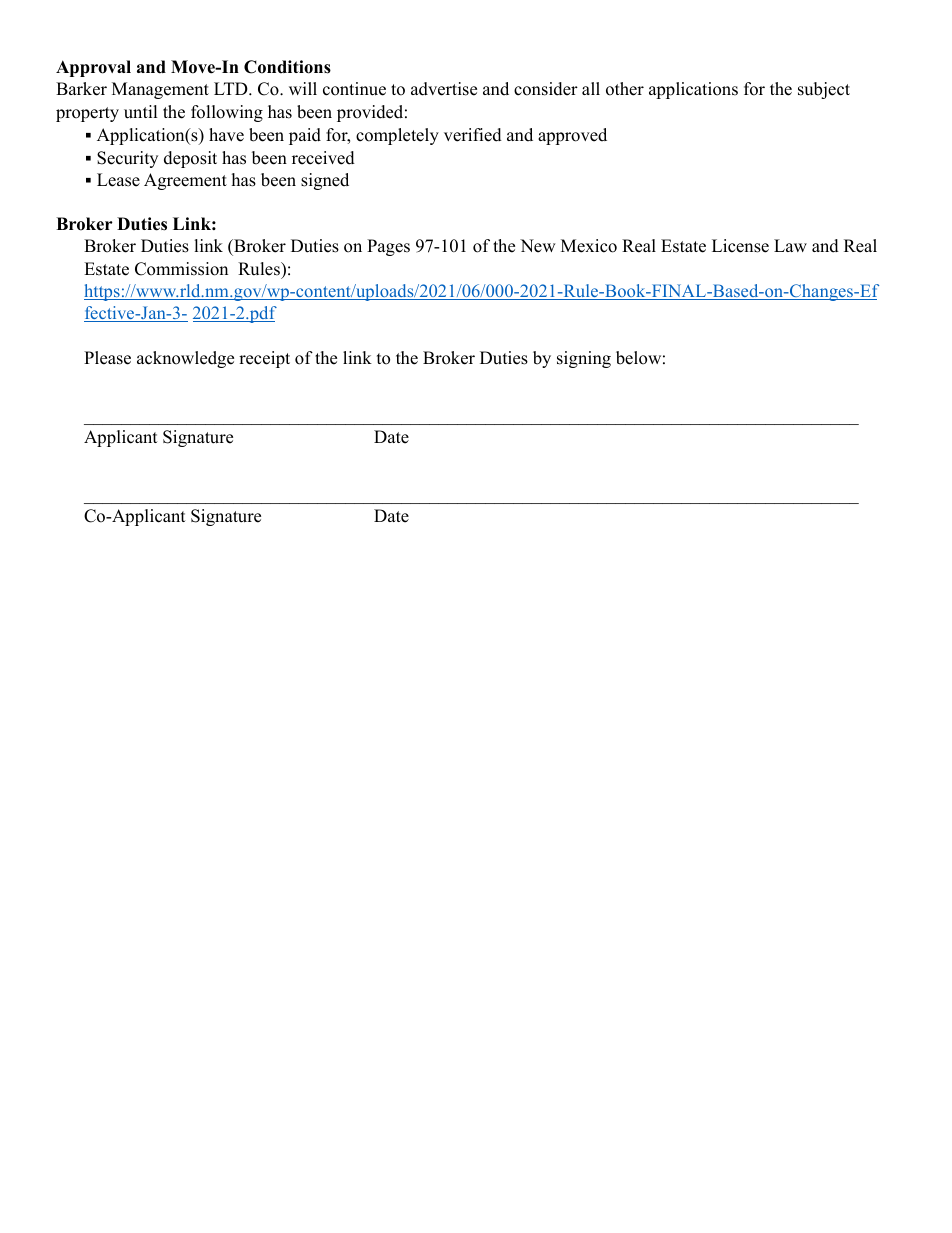 This screenshot has width=952, height=1233. Describe the element at coordinates (444, 89) in the screenshot. I see `advertise` at that location.
